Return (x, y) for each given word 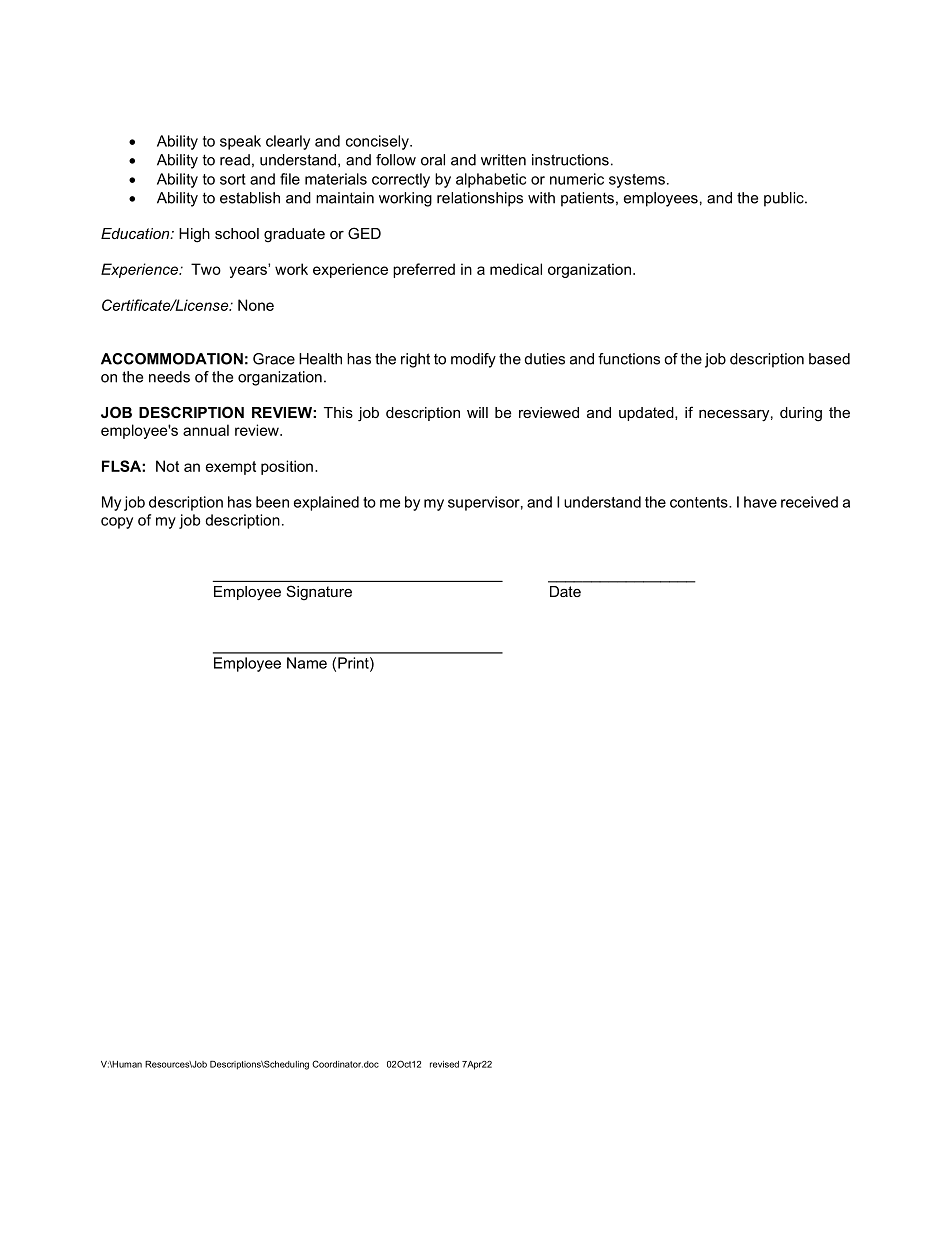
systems (637, 181)
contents (700, 502)
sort (233, 179)
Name (307, 663)
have (760, 502)
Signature (319, 593)
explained (326, 503)
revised (444, 1064)
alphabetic (491, 180)
